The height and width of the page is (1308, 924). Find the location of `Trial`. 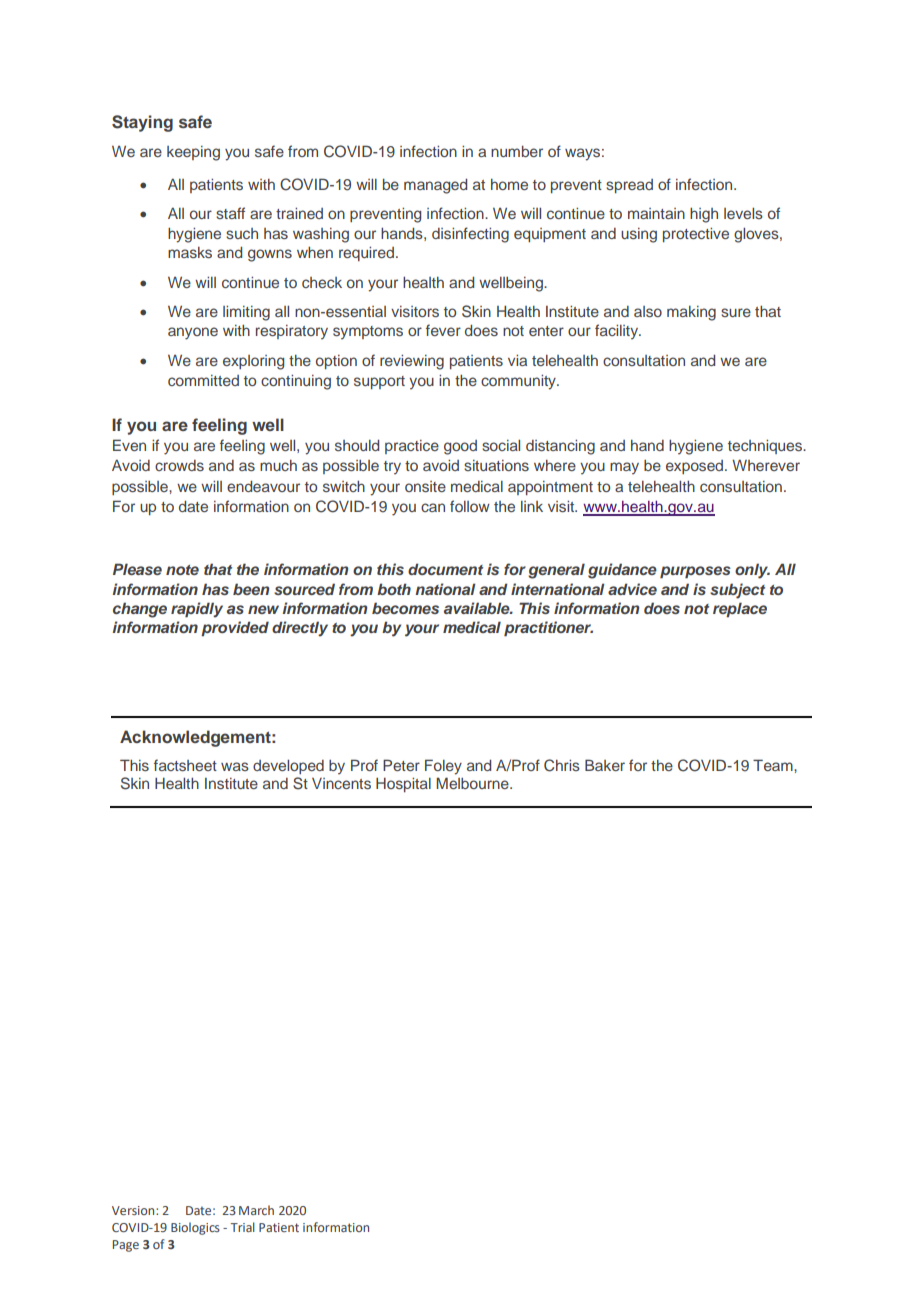

Trial is located at coordinates (243, 1227).
